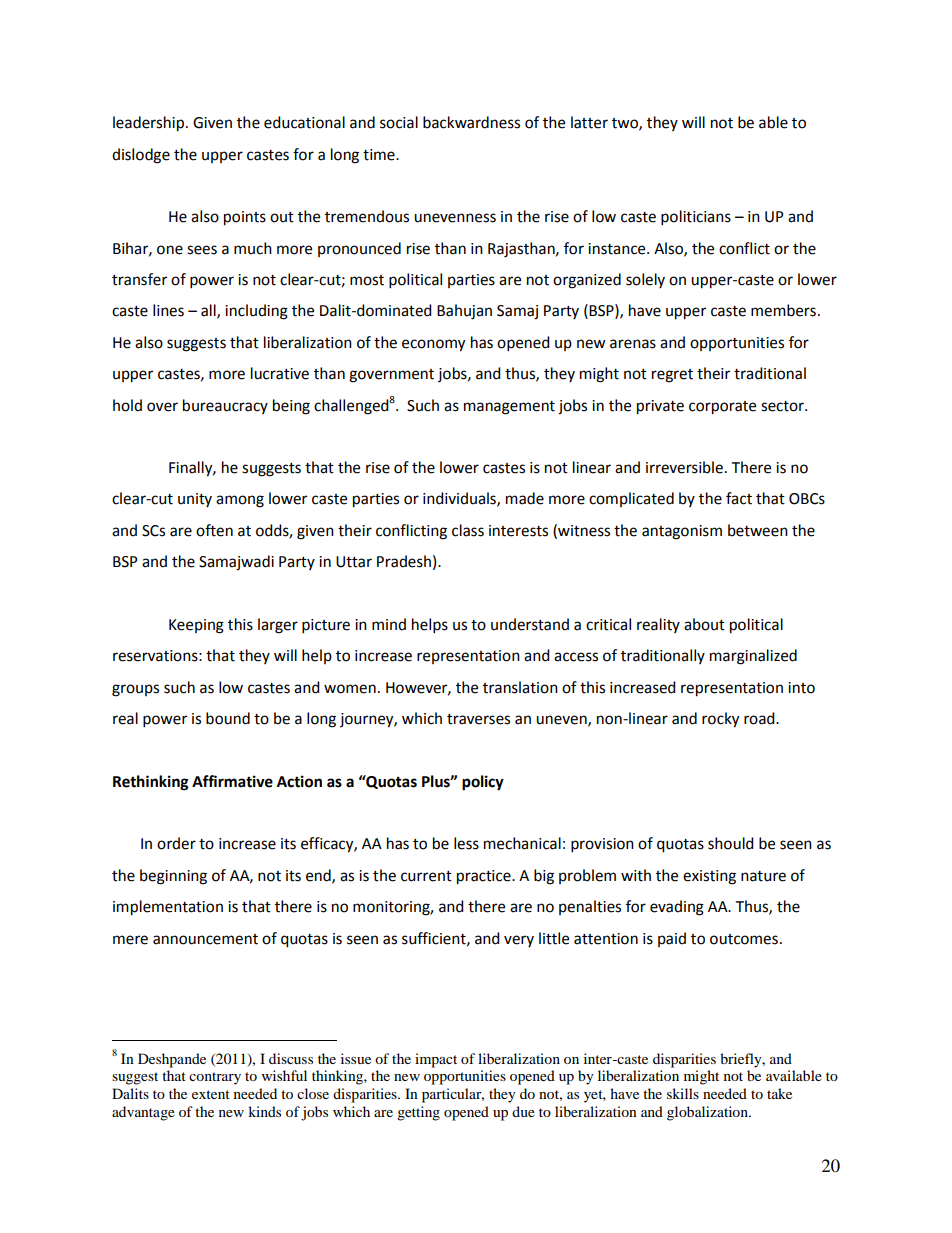 This screenshot has width=952, height=1233. What do you see at coordinates (704, 624) in the screenshot?
I see `about` at bounding box center [704, 624].
